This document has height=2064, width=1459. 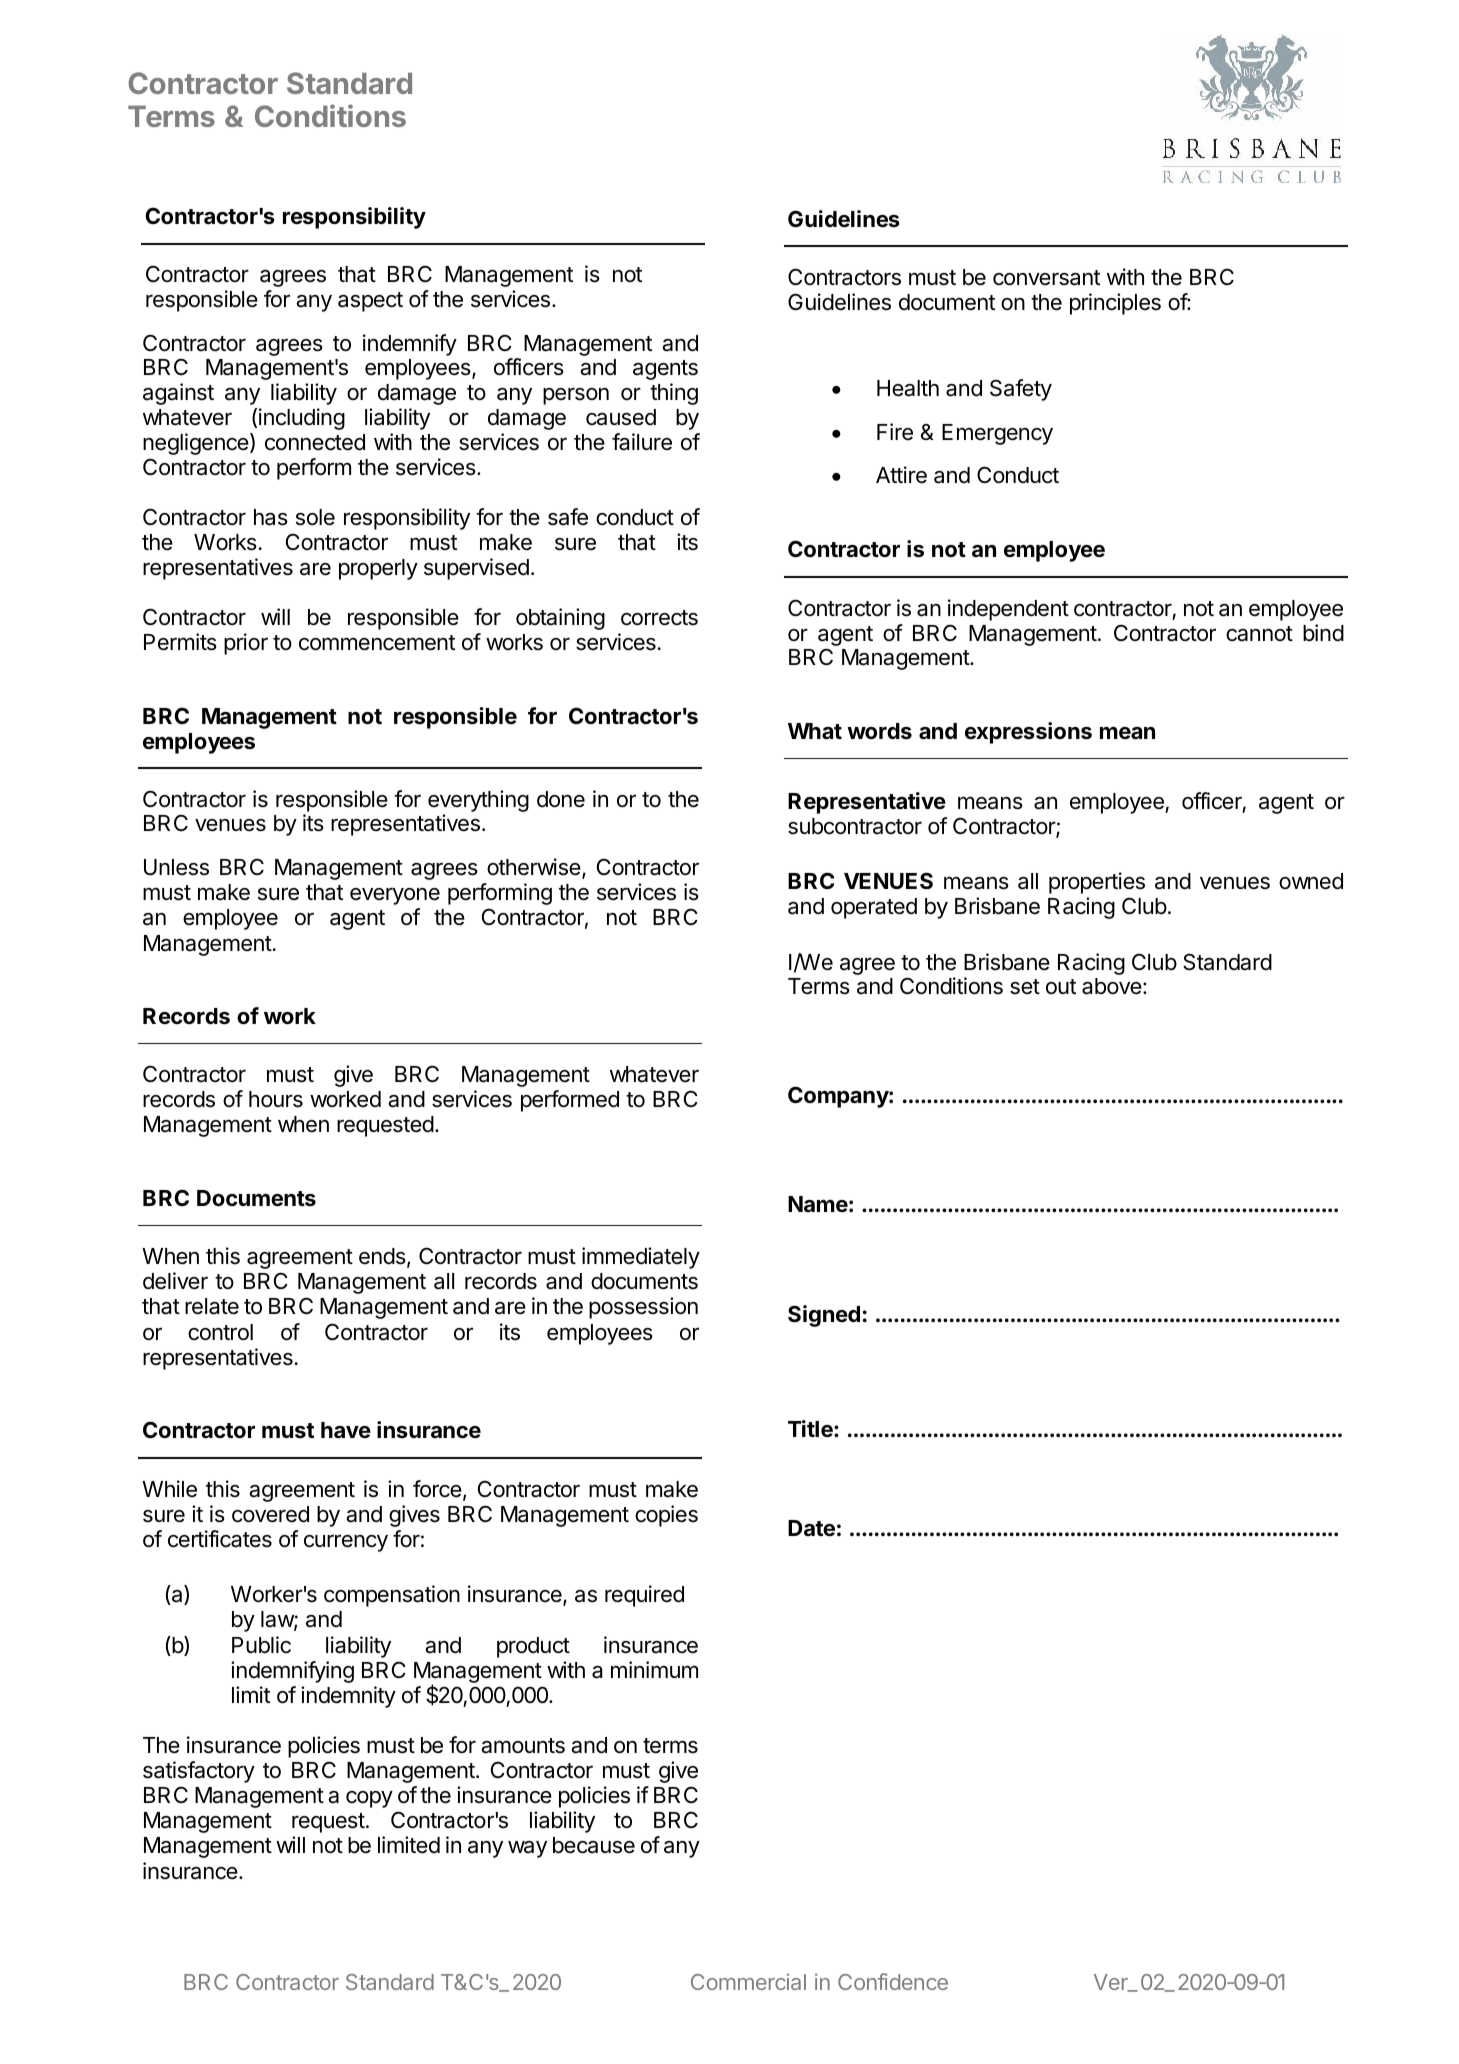 What do you see at coordinates (395, 896) in the document?
I see `everyone` at bounding box center [395, 896].
